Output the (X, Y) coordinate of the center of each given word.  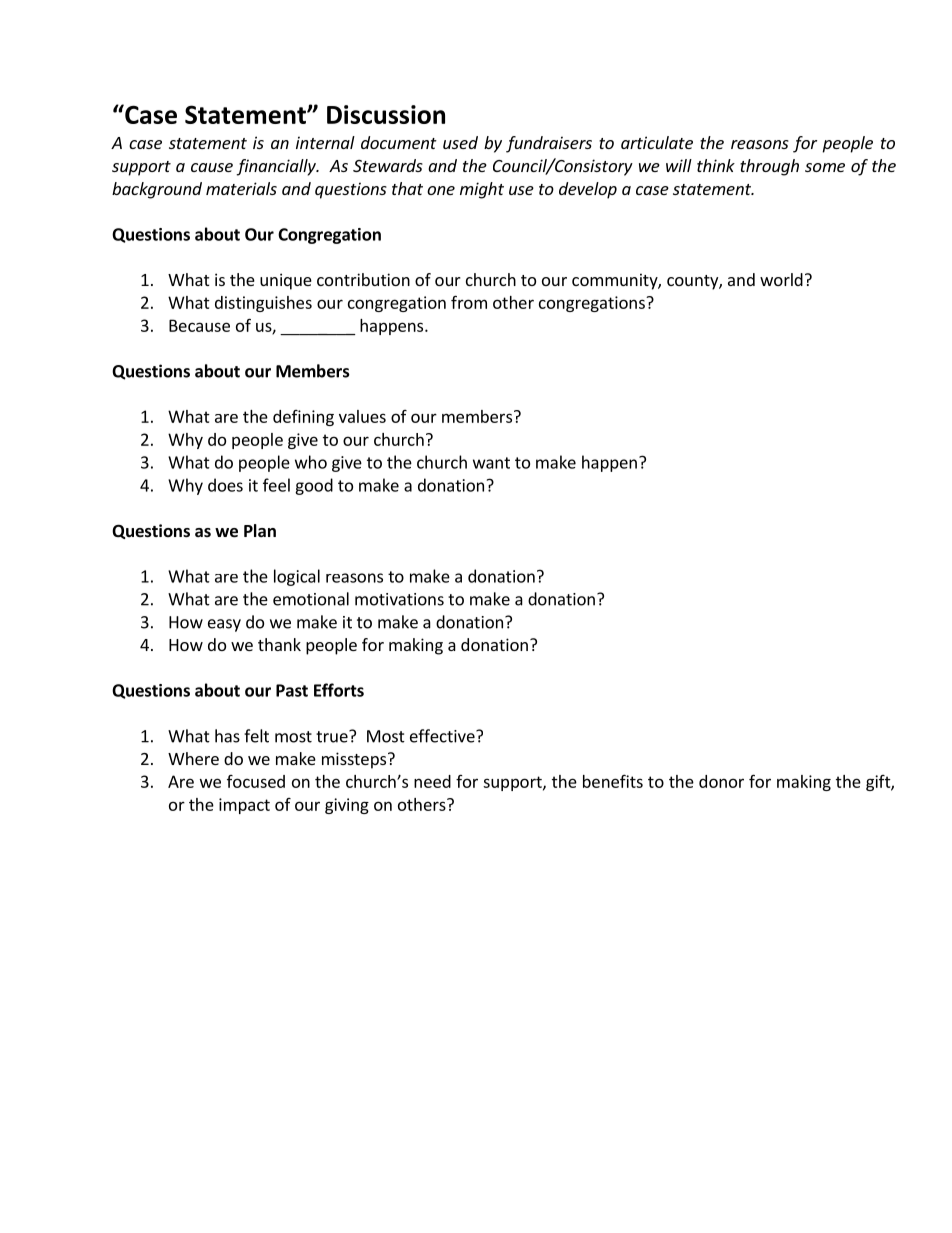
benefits (613, 781)
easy (224, 625)
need (432, 781)
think (716, 165)
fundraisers (549, 144)
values (362, 416)
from (469, 302)
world (781, 279)
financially (277, 167)
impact (244, 806)
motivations (399, 599)
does (225, 485)
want (491, 463)
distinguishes (263, 304)
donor (721, 781)
